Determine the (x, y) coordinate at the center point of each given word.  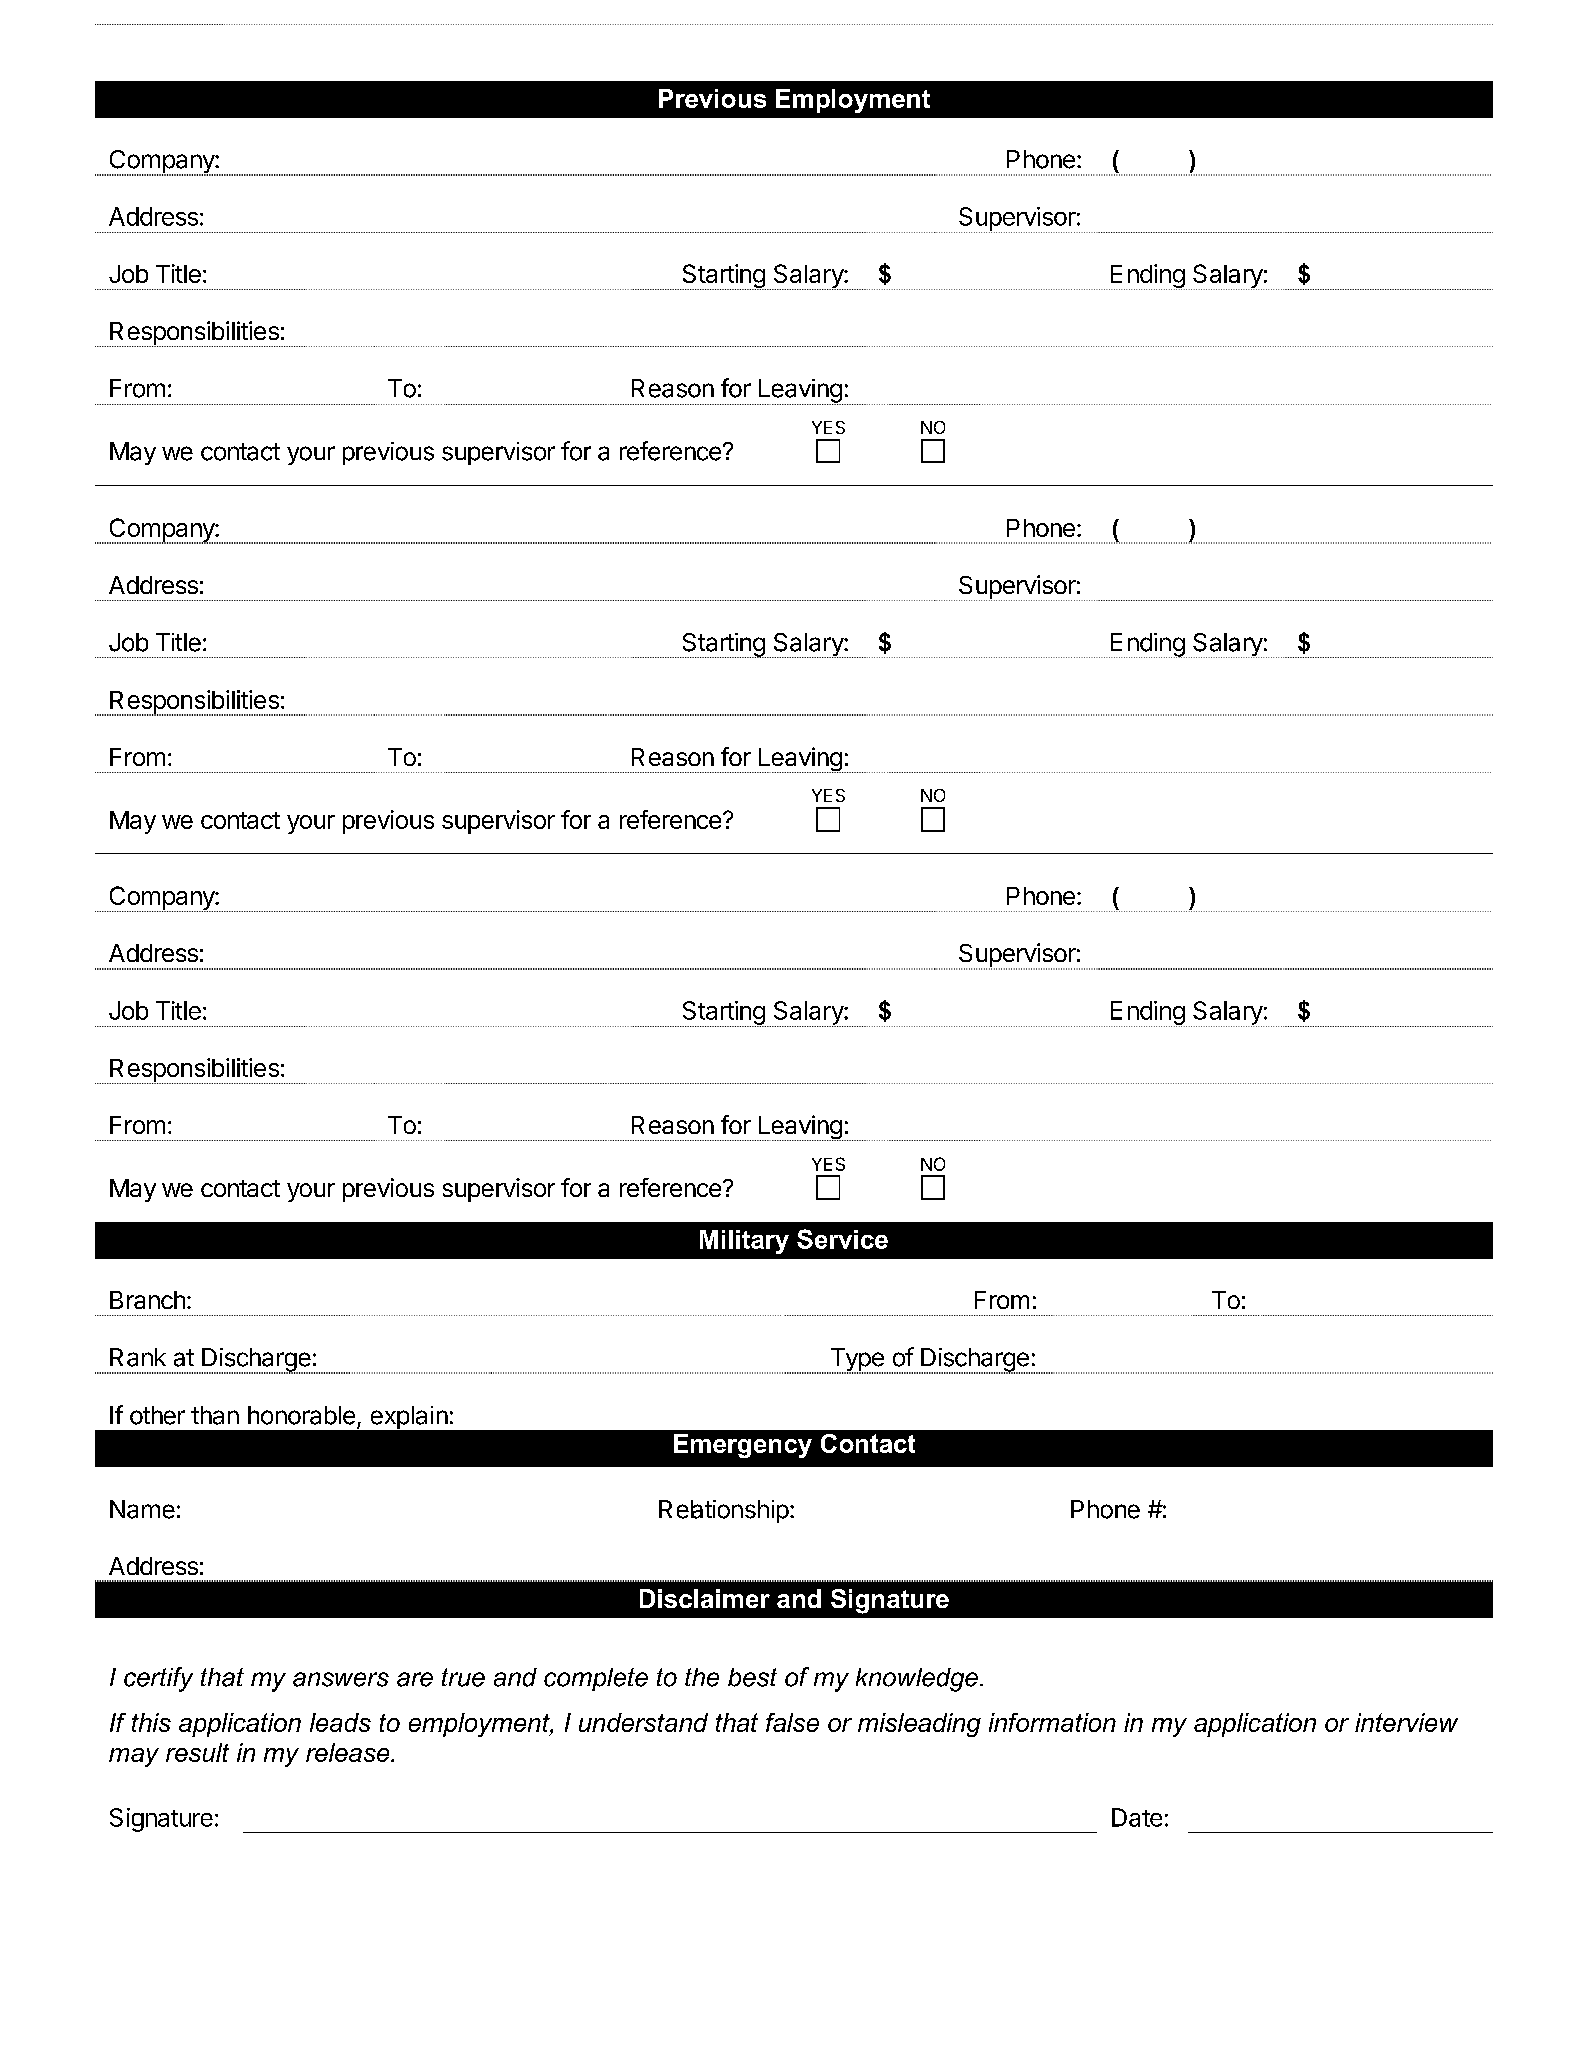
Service (842, 1239)
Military (744, 1242)
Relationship (724, 1511)
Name (142, 1509)
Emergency (743, 1446)
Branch (147, 1300)
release (349, 1752)
